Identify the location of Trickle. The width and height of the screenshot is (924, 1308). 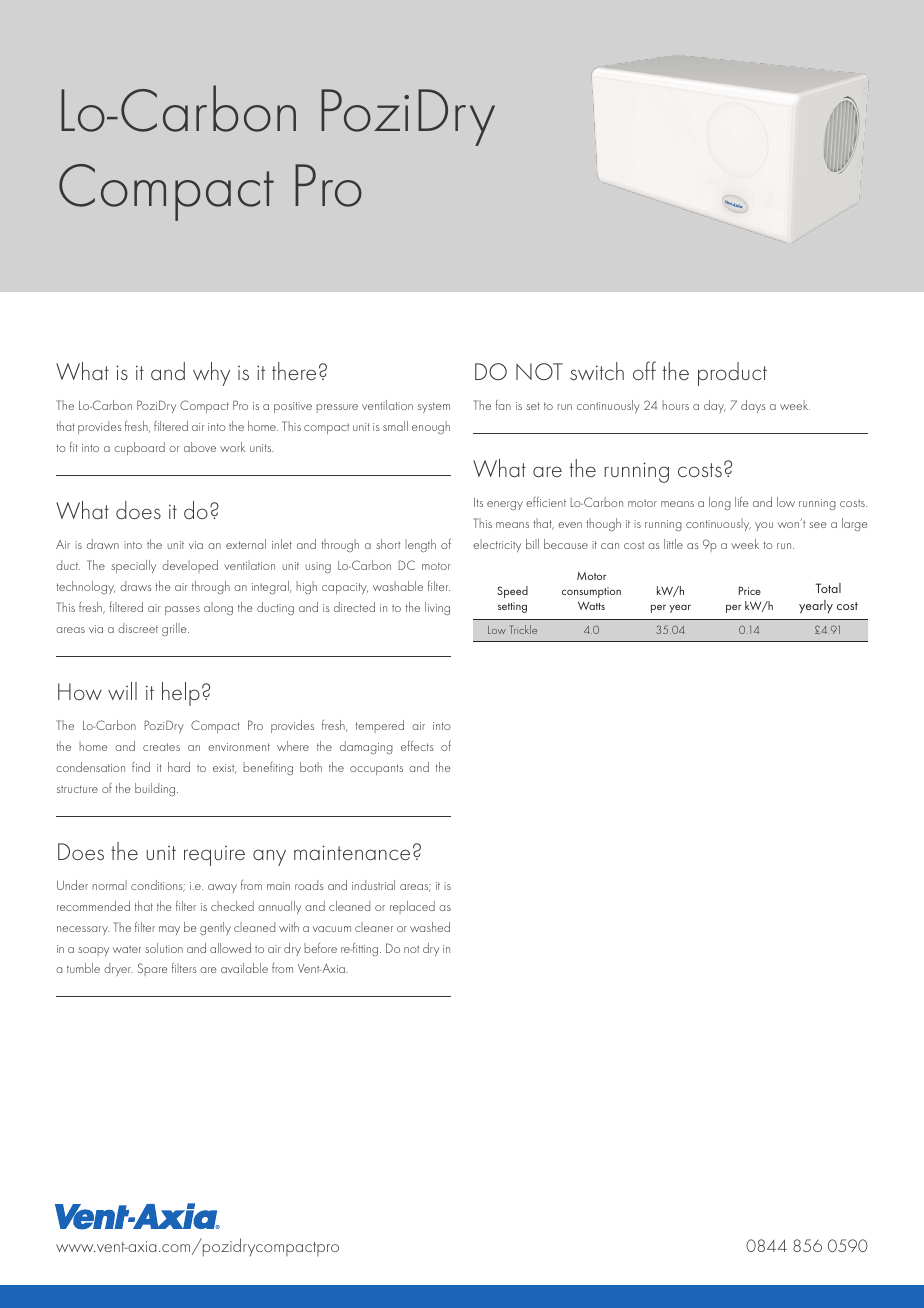
(523, 629).
